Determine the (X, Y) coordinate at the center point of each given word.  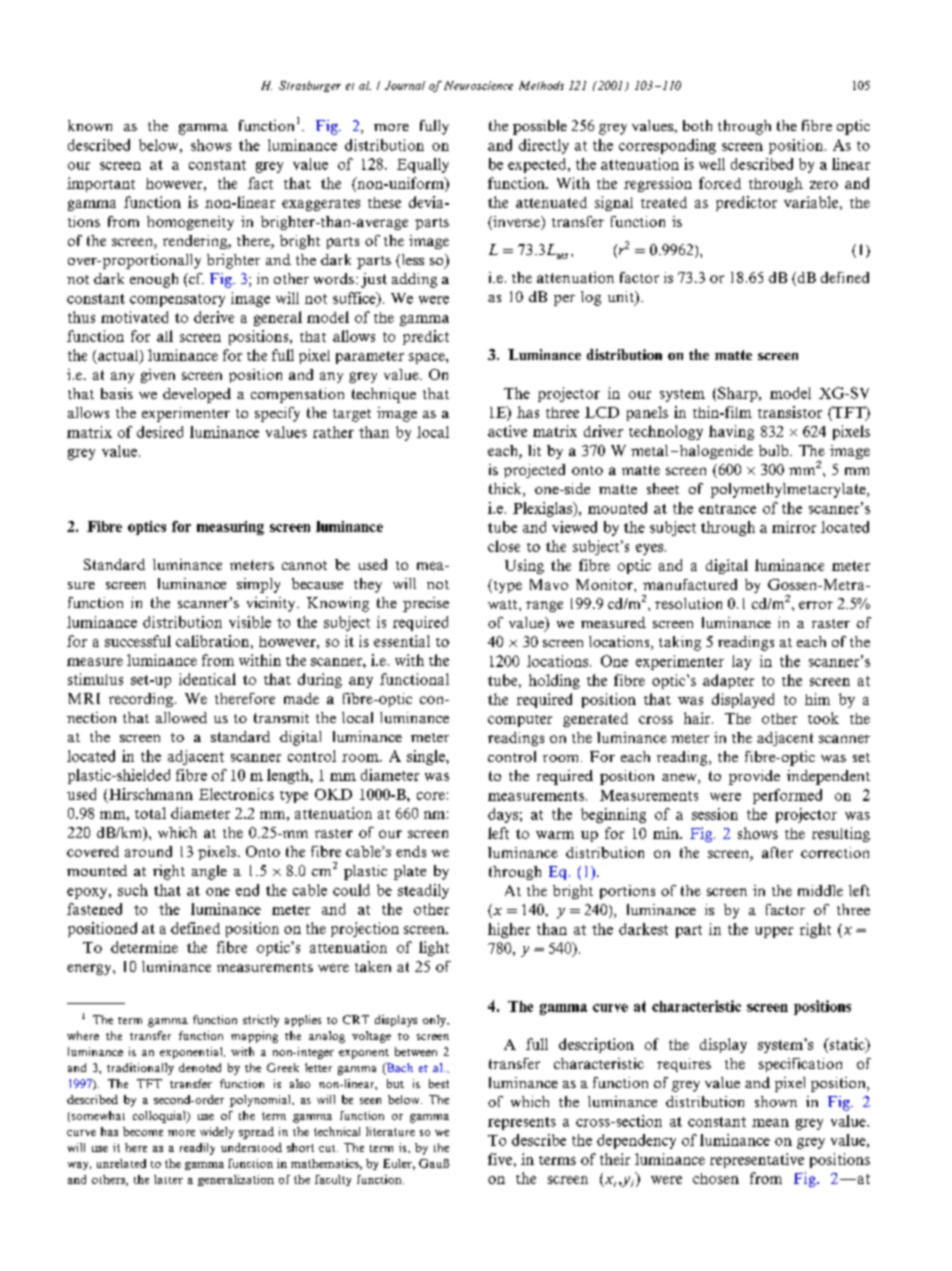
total (150, 813)
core (431, 796)
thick (506, 490)
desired (160, 432)
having (731, 432)
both (697, 125)
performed (787, 796)
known (90, 125)
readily (197, 1149)
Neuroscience (478, 85)
